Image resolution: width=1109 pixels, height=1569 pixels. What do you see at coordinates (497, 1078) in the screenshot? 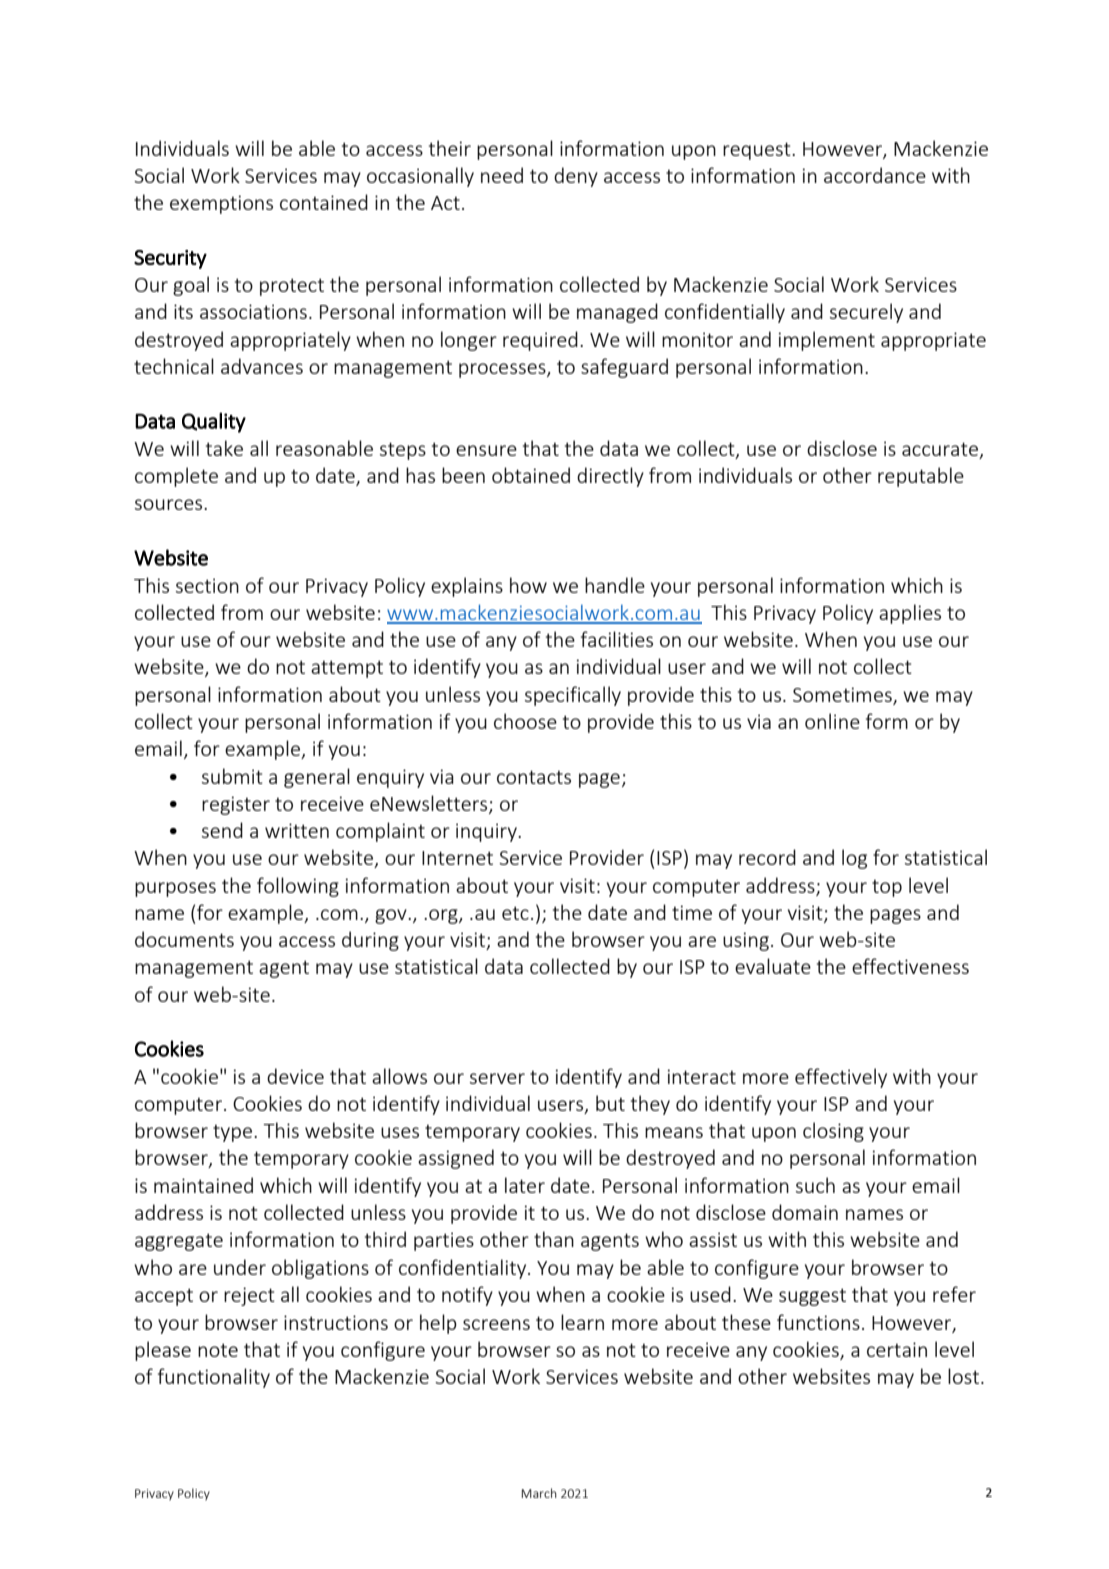
I see `server` at bounding box center [497, 1078].
